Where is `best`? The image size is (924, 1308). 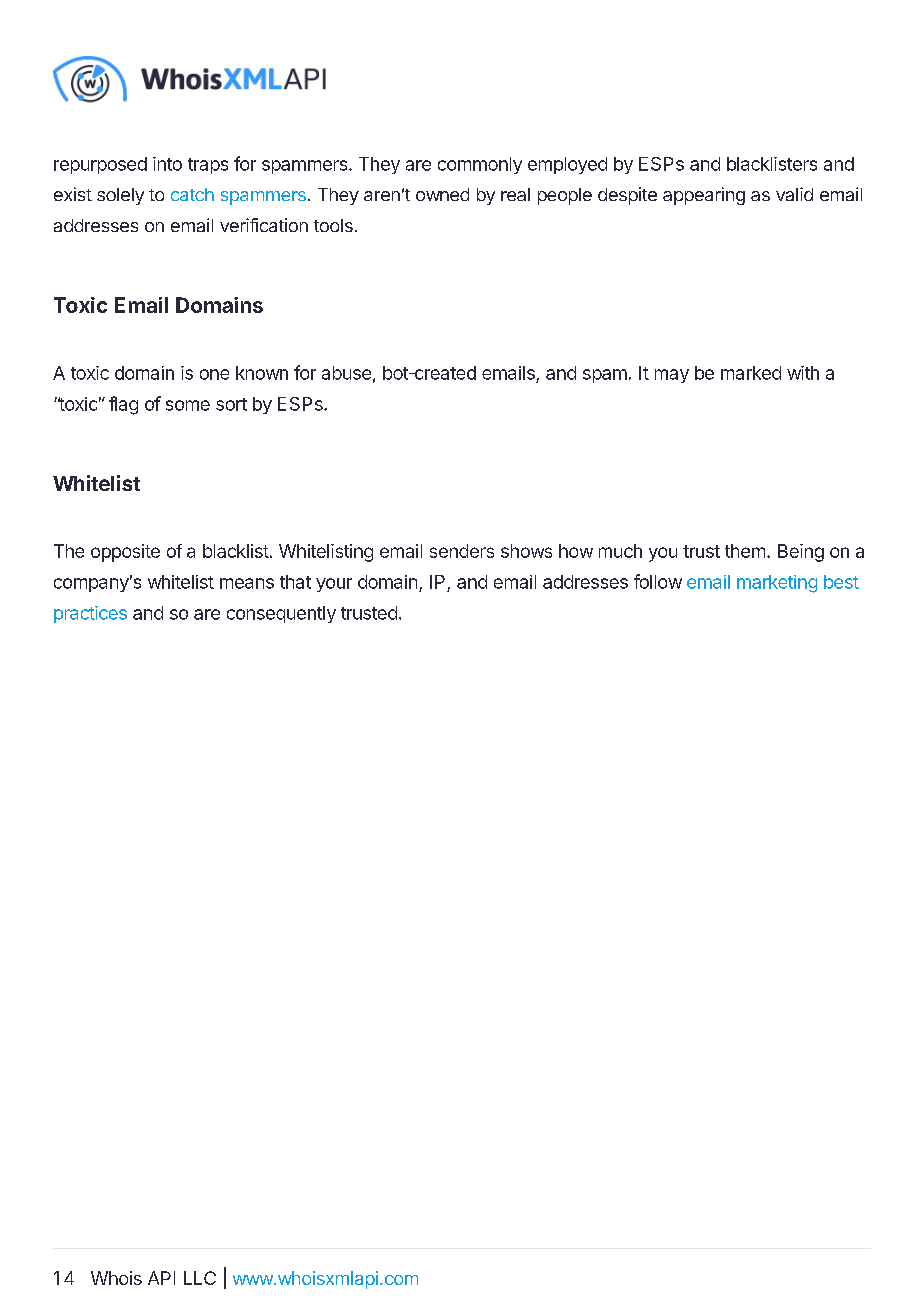 best is located at coordinates (841, 582).
